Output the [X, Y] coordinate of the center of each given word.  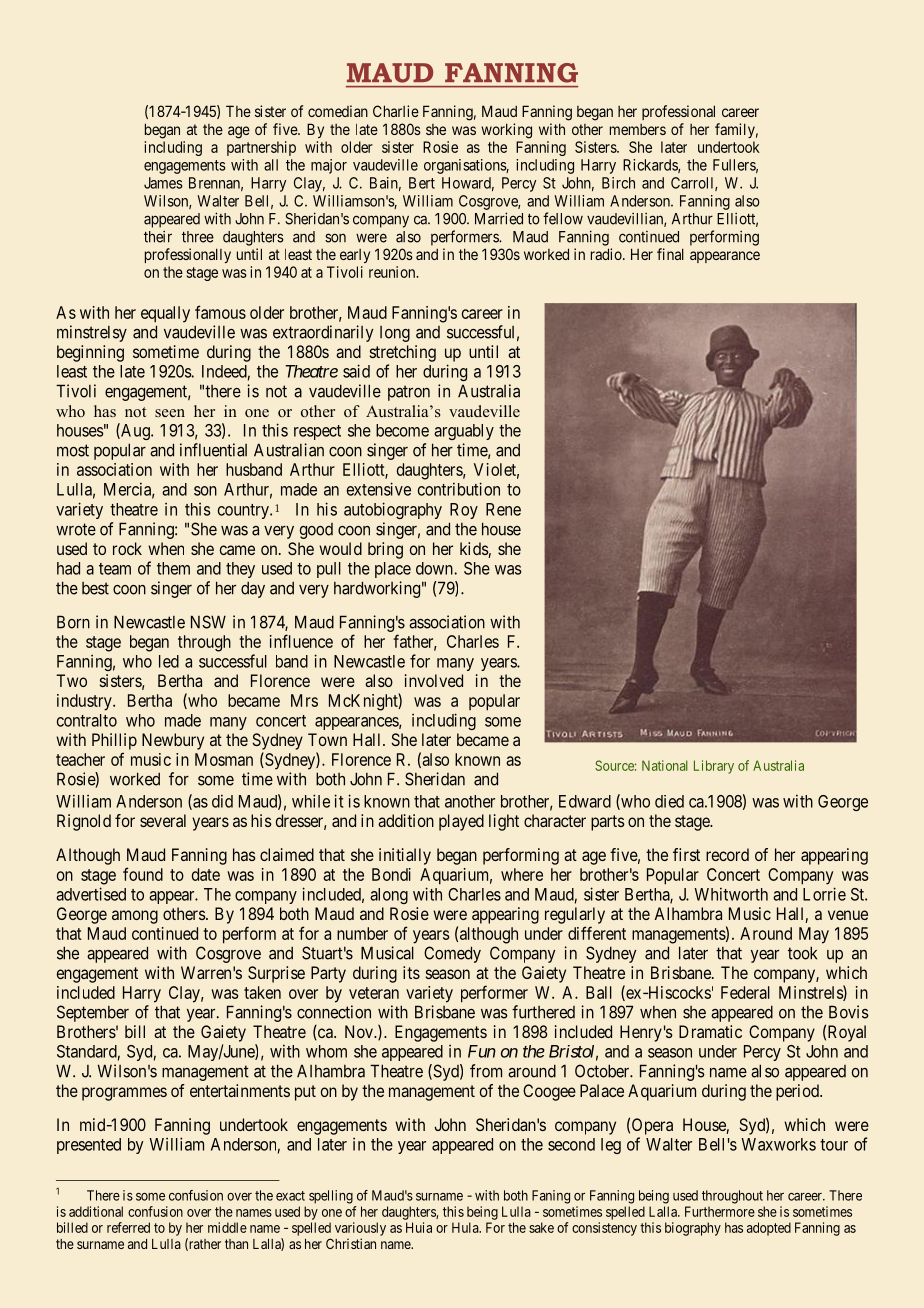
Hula [466, 1227]
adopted [769, 1229]
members [638, 129]
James [163, 183]
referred [128, 1227]
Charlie [396, 111]
